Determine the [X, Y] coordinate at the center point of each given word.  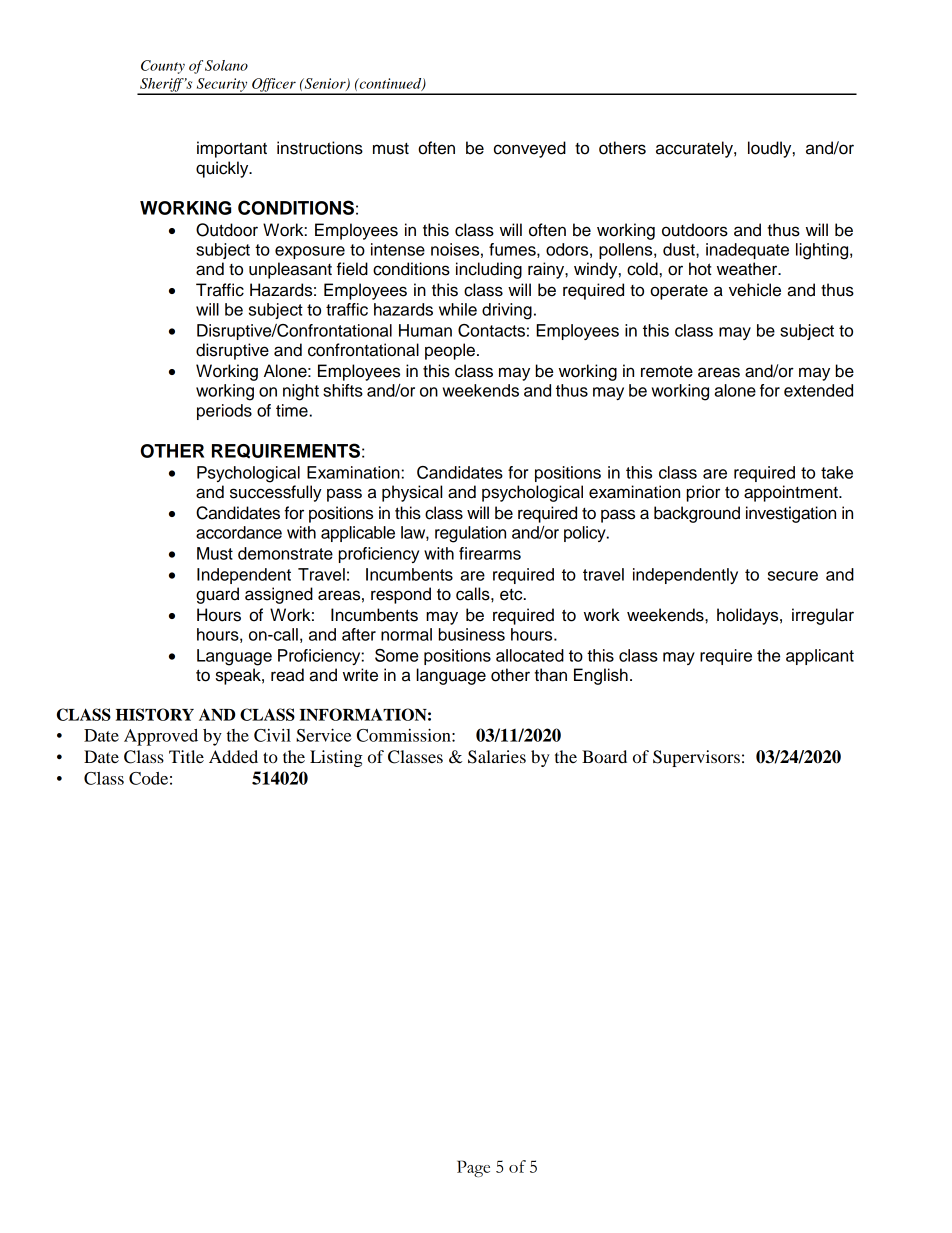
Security [222, 86]
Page [473, 1168]
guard [217, 595]
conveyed [530, 149]
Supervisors [696, 758]
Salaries [497, 757]
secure [793, 576]
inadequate [747, 251]
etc [512, 595]
